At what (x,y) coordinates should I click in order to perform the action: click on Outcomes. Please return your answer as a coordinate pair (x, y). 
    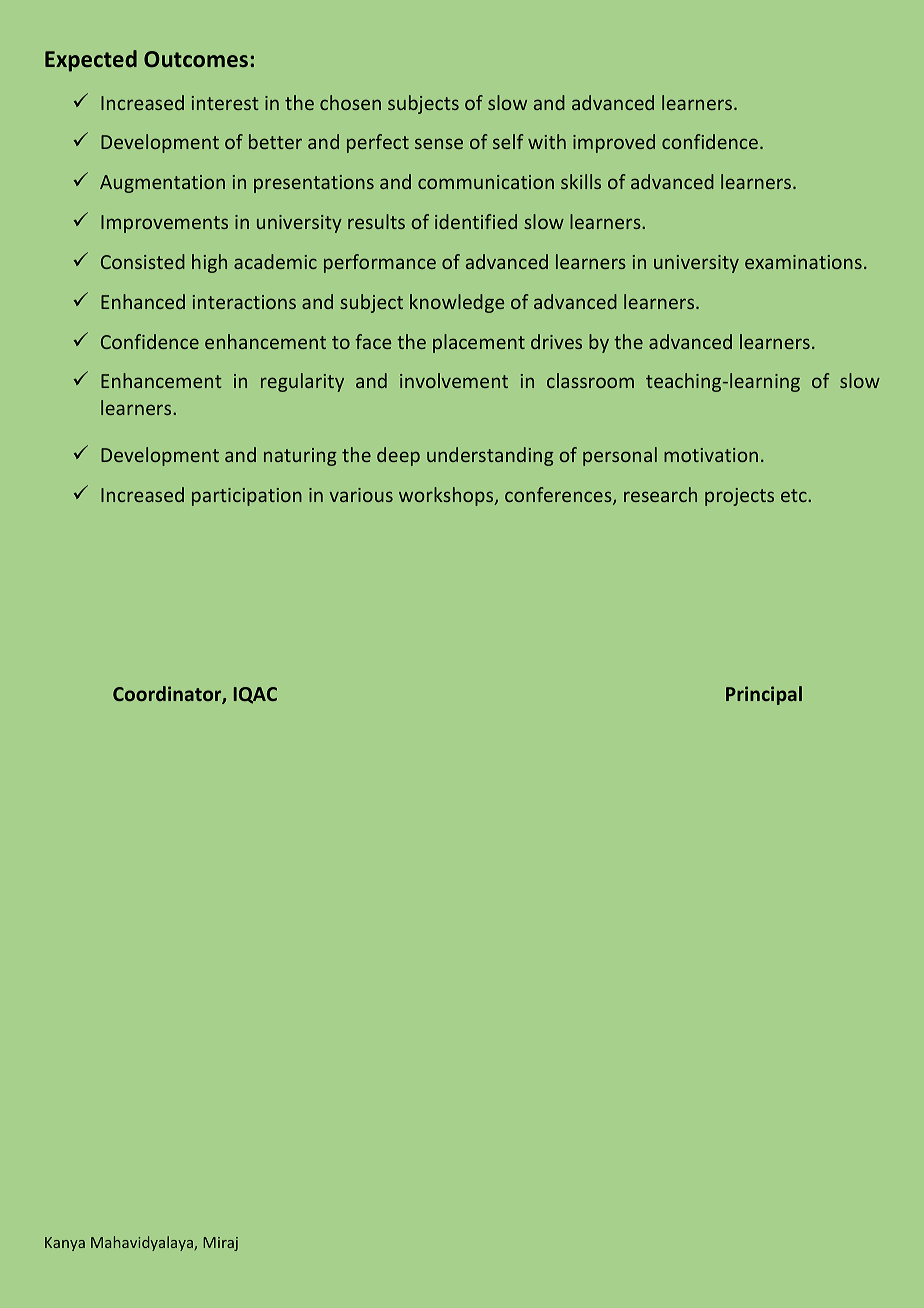
    Looking at the image, I should click on (196, 59).
